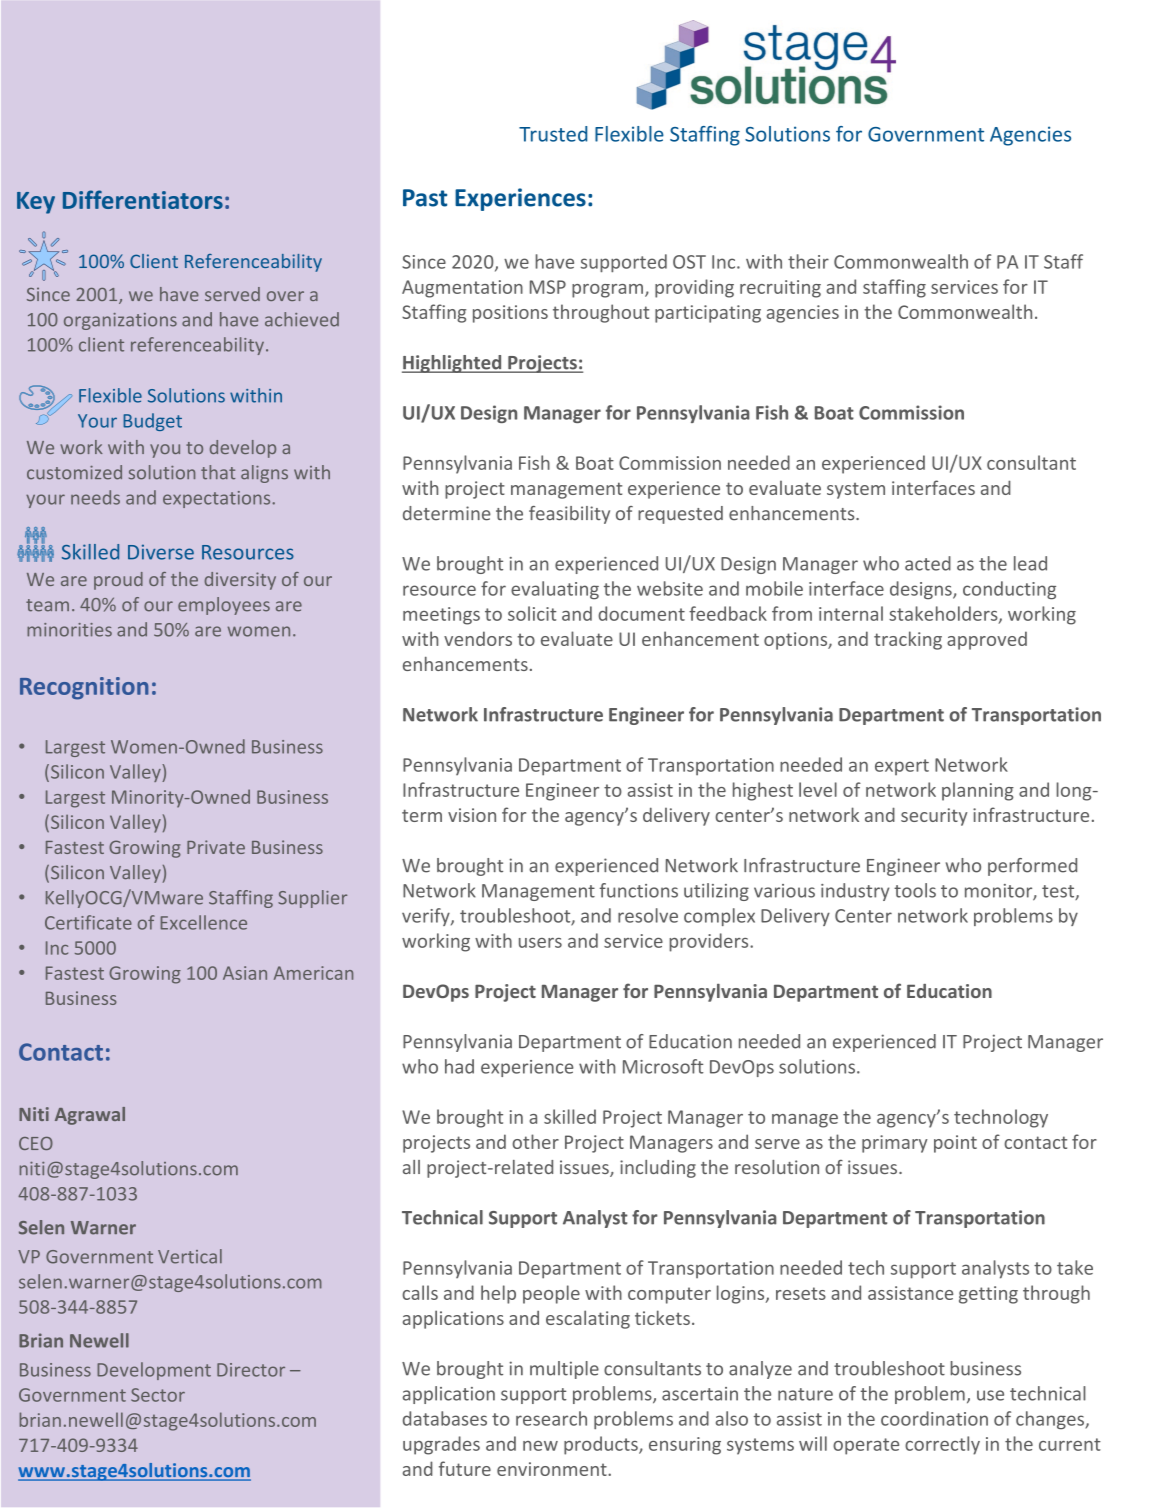  I want to click on security, so click(934, 817).
